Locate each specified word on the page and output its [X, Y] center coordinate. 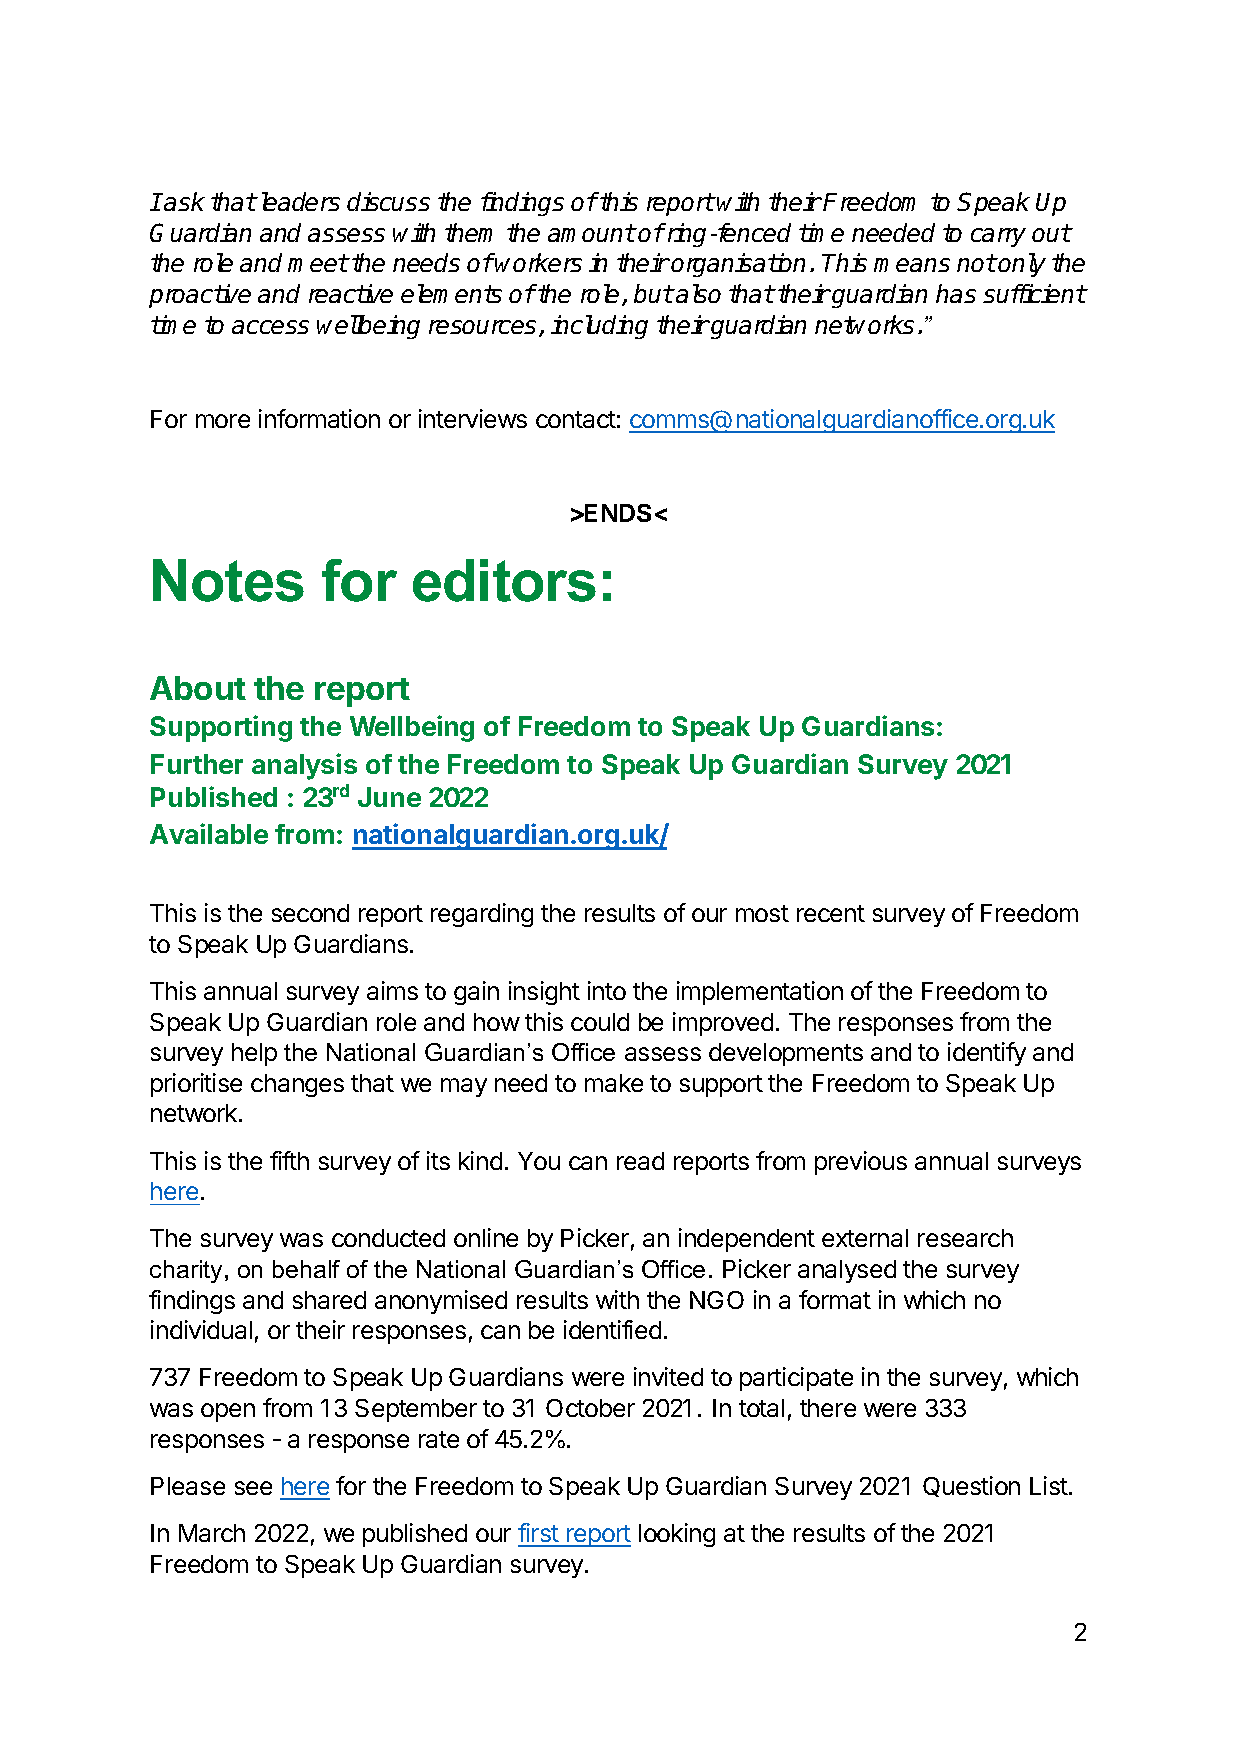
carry [998, 237]
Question [971, 1486]
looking [677, 1535]
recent [831, 913]
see [253, 1488]
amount [591, 233]
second [310, 913]
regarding [482, 915]
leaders [298, 201]
